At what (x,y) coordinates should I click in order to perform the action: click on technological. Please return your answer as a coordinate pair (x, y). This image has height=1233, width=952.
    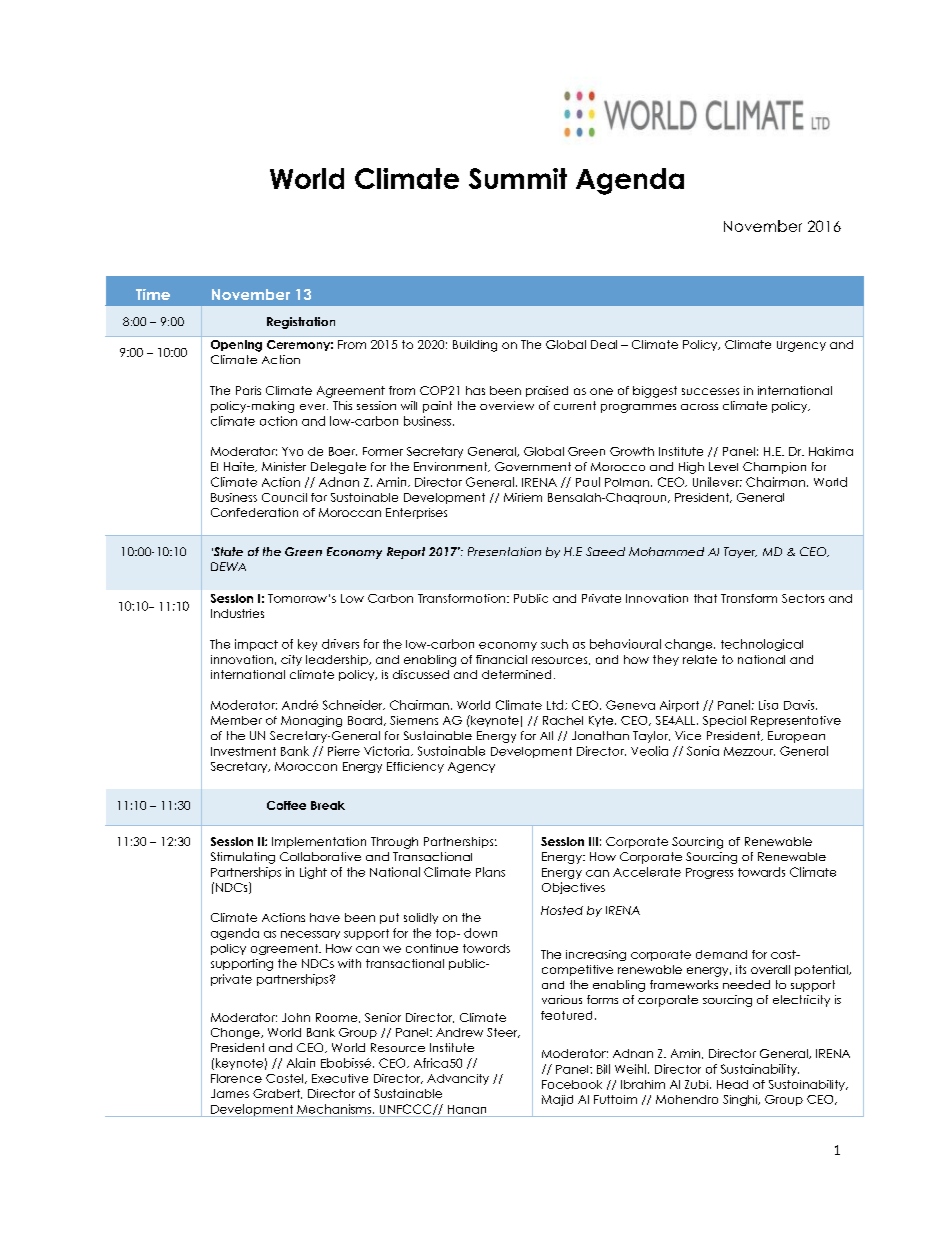
    Looking at the image, I should click on (762, 645).
